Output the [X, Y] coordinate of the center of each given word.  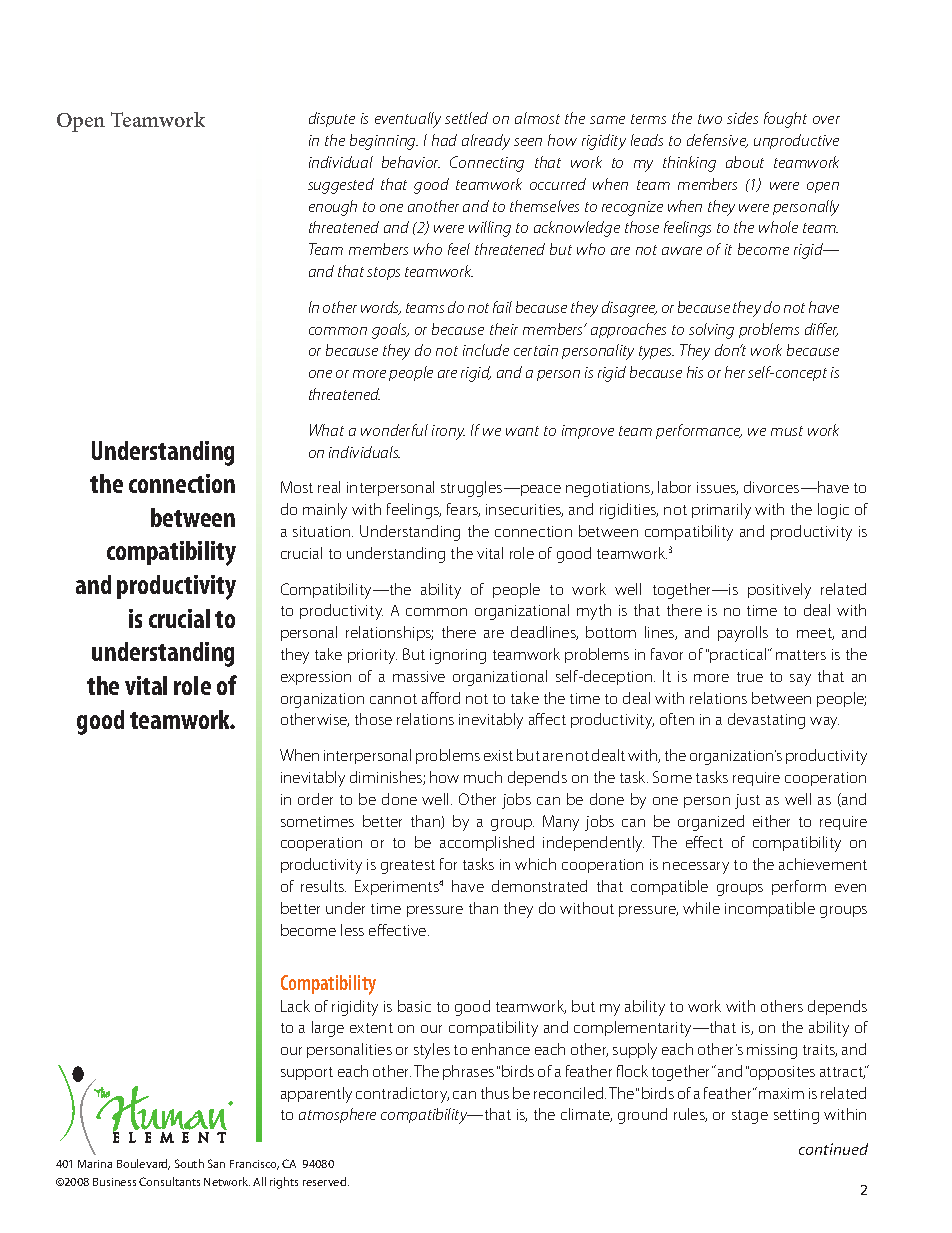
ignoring [458, 656]
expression [316, 678]
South [189, 1163]
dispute [332, 119]
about [745, 162]
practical [739, 655]
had [444, 140]
